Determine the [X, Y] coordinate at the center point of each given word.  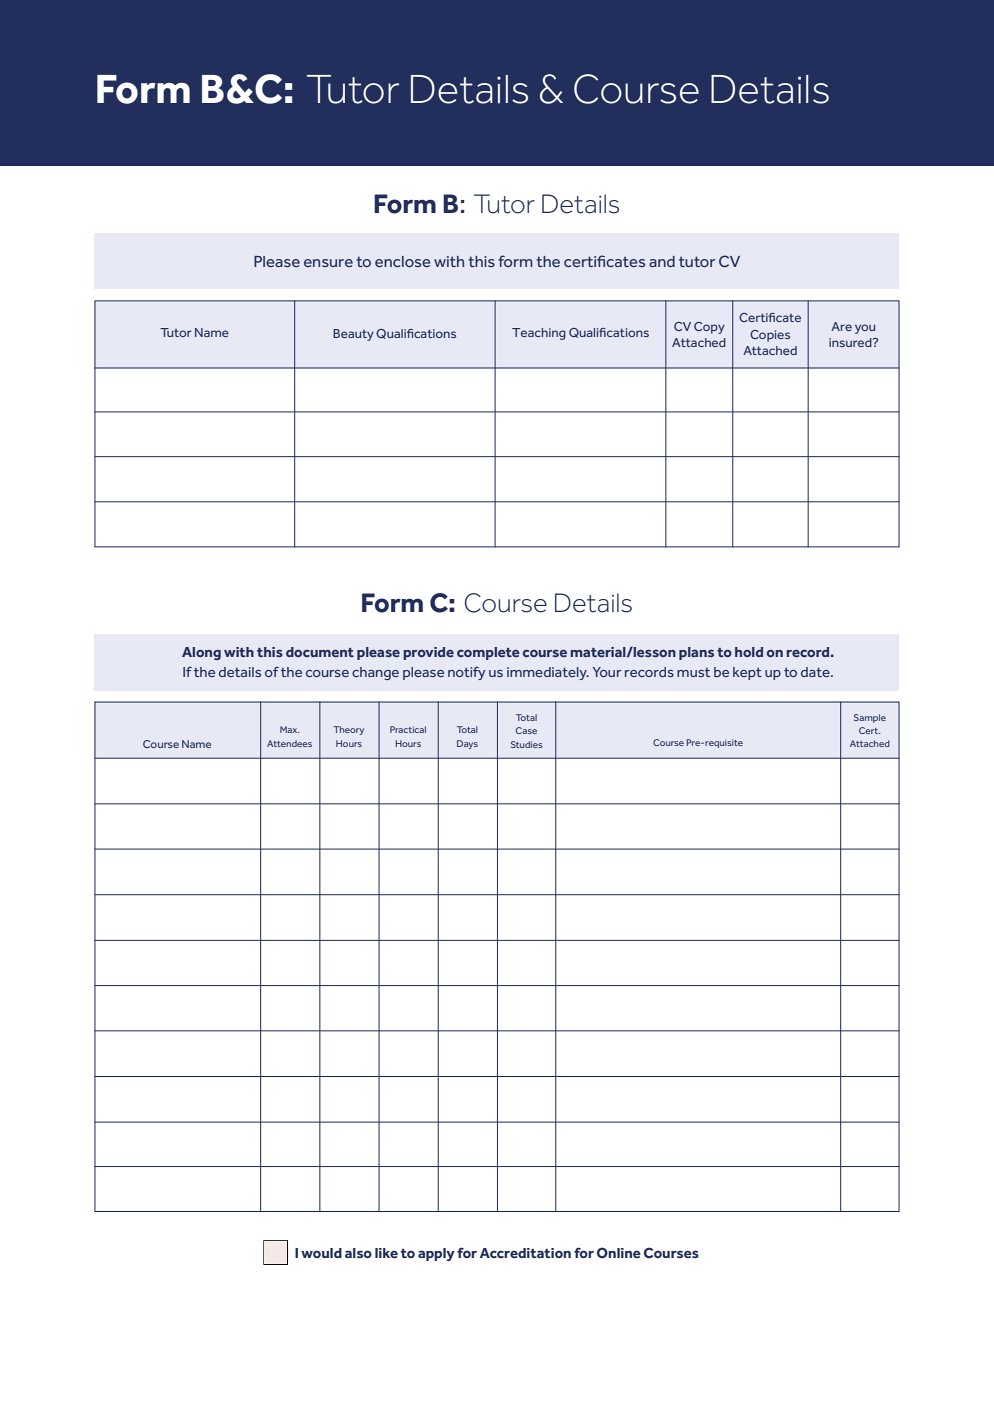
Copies [770, 336]
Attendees [289, 743]
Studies [527, 744]
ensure [328, 263]
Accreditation [525, 1253]
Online [619, 1252]
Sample [870, 718]
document [320, 652]
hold [749, 652]
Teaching [539, 334]
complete [488, 653]
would [321, 1253]
